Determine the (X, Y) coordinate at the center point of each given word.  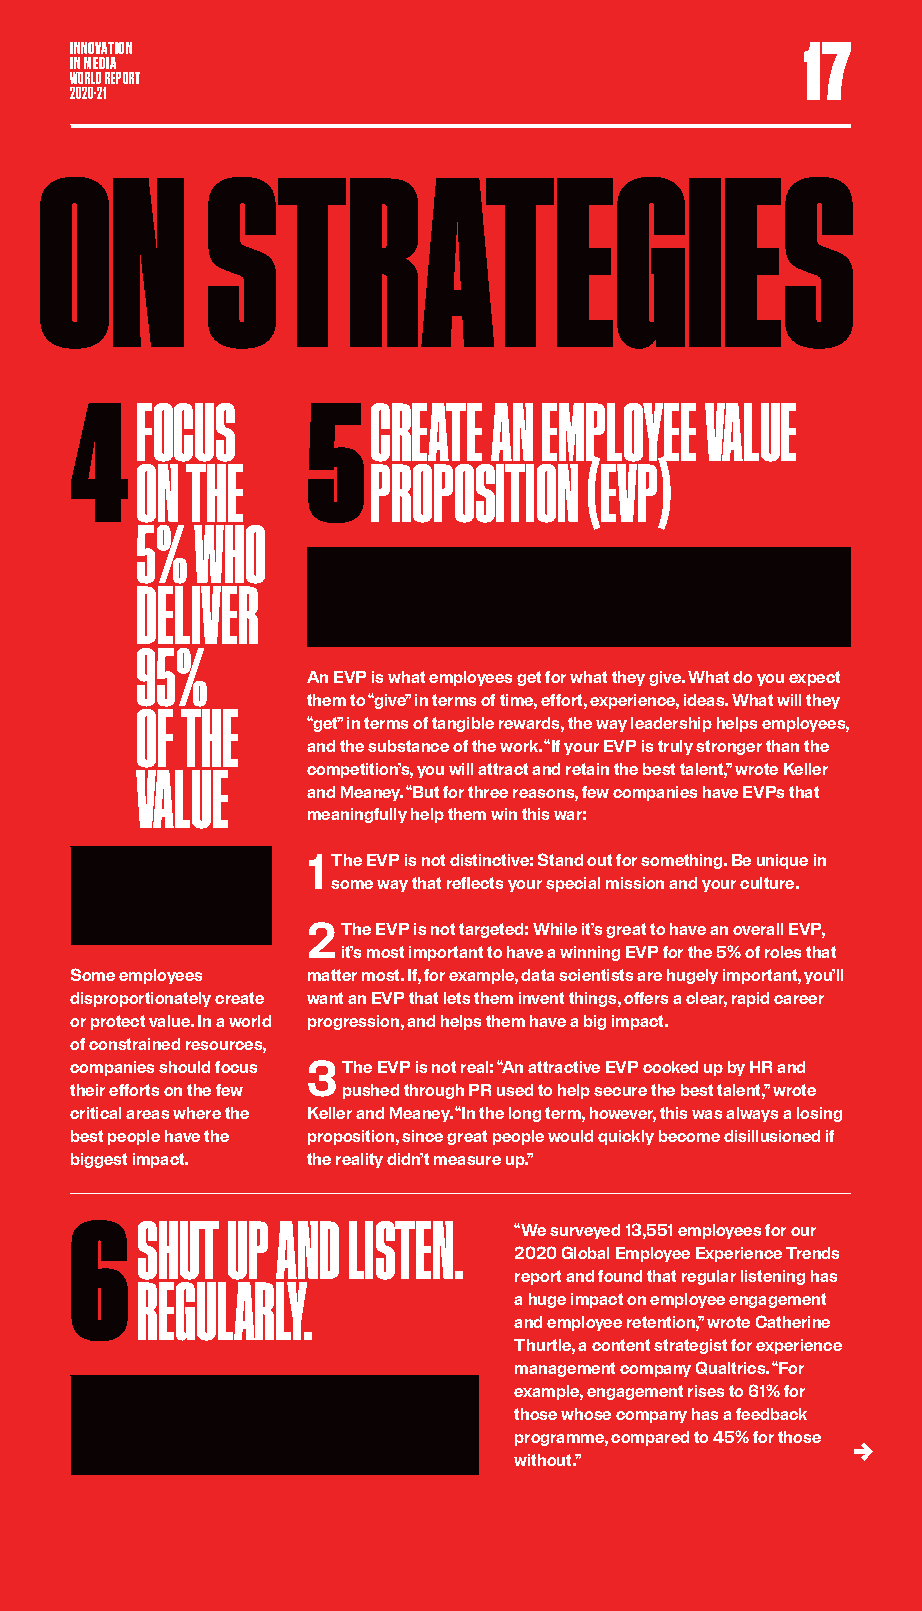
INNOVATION (101, 48)
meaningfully (357, 815)
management (565, 1369)
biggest (99, 1160)
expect (814, 678)
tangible (463, 724)
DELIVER (197, 615)
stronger (729, 747)
